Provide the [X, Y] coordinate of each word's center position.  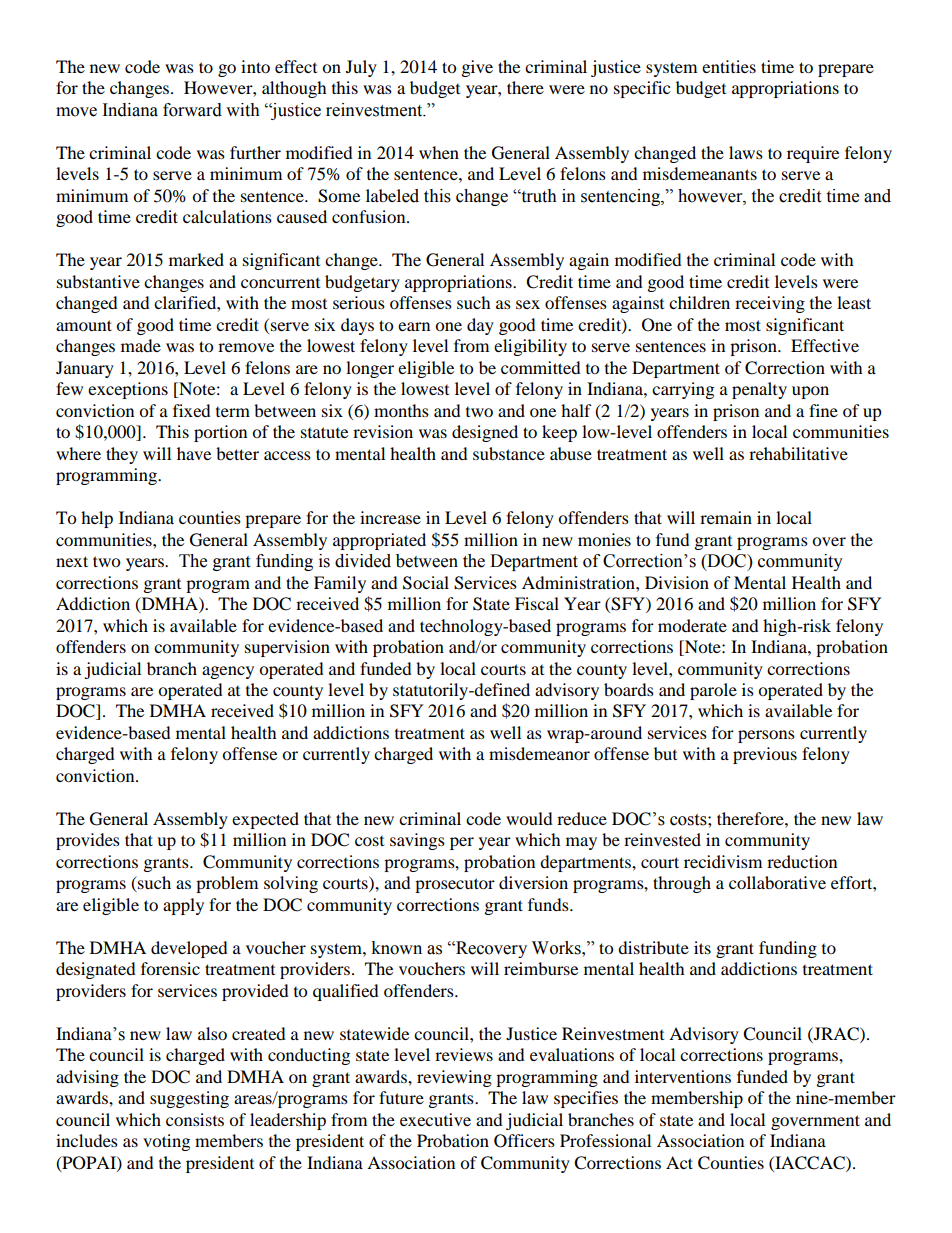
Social [426, 583]
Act [679, 1162]
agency [228, 672]
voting [166, 1142]
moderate [692, 625]
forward [192, 110]
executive [435, 1119]
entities [729, 66]
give [477, 68]
